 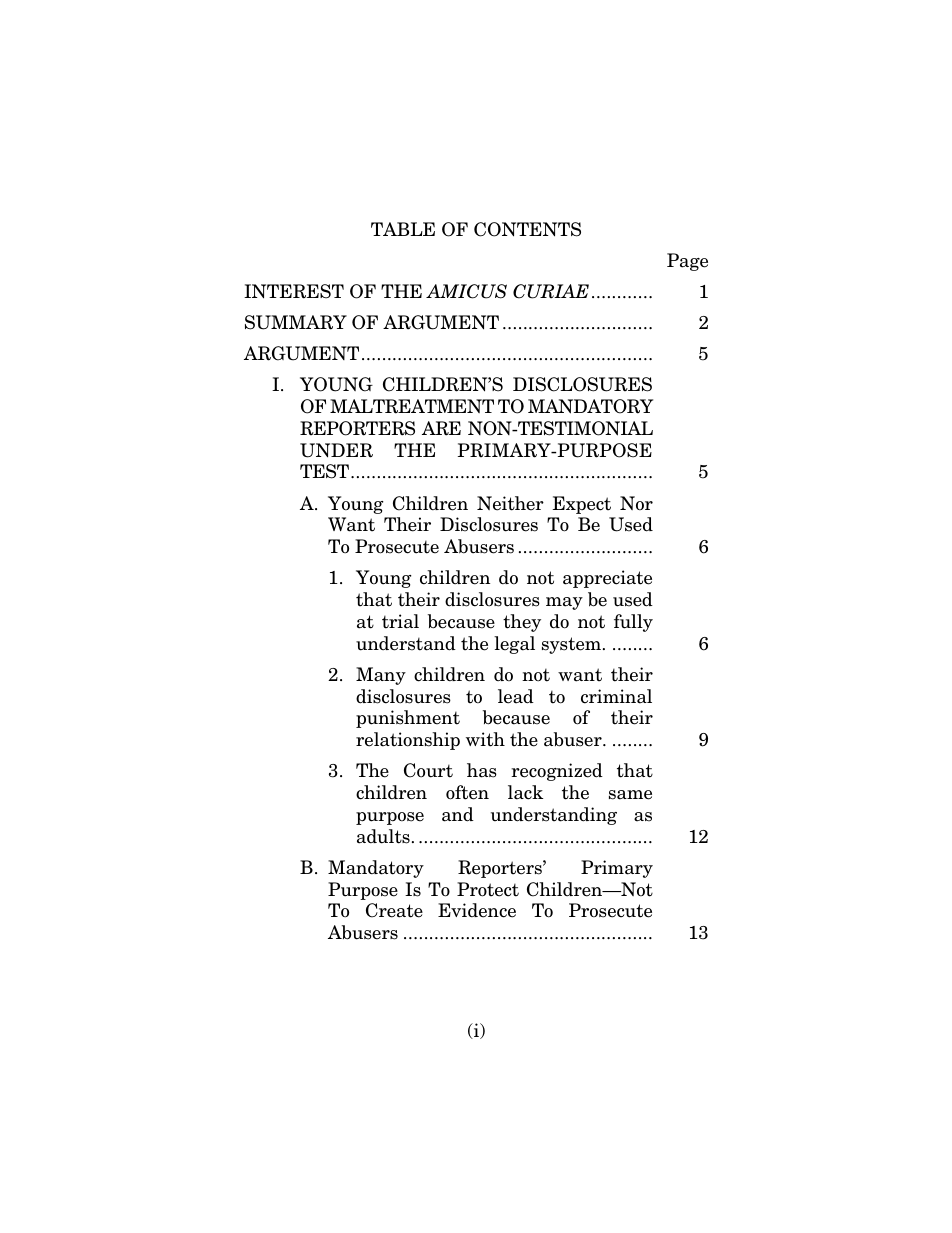 I want to click on Protect, so click(x=488, y=889).
